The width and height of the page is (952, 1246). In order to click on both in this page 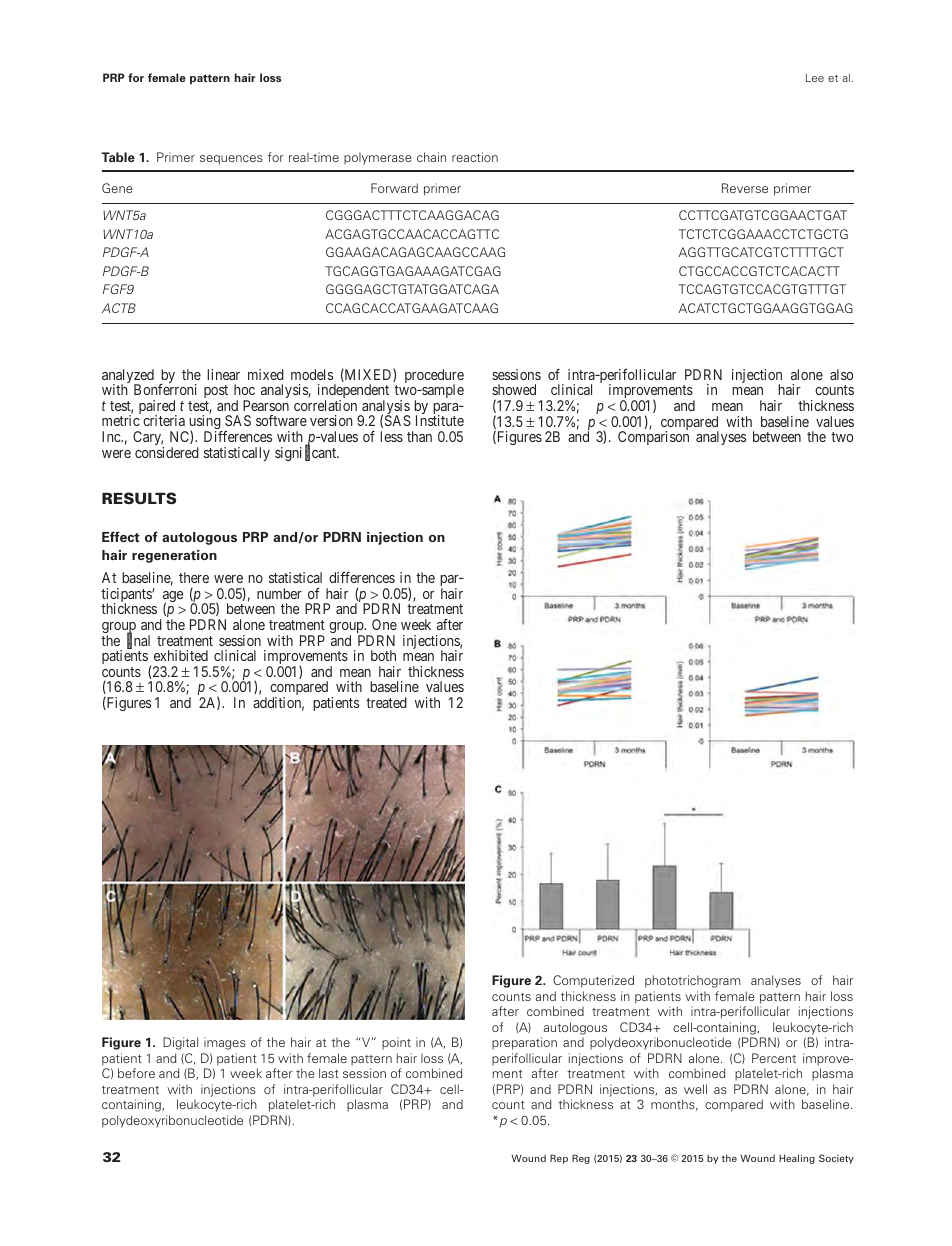, I will do `click(383, 655)`.
